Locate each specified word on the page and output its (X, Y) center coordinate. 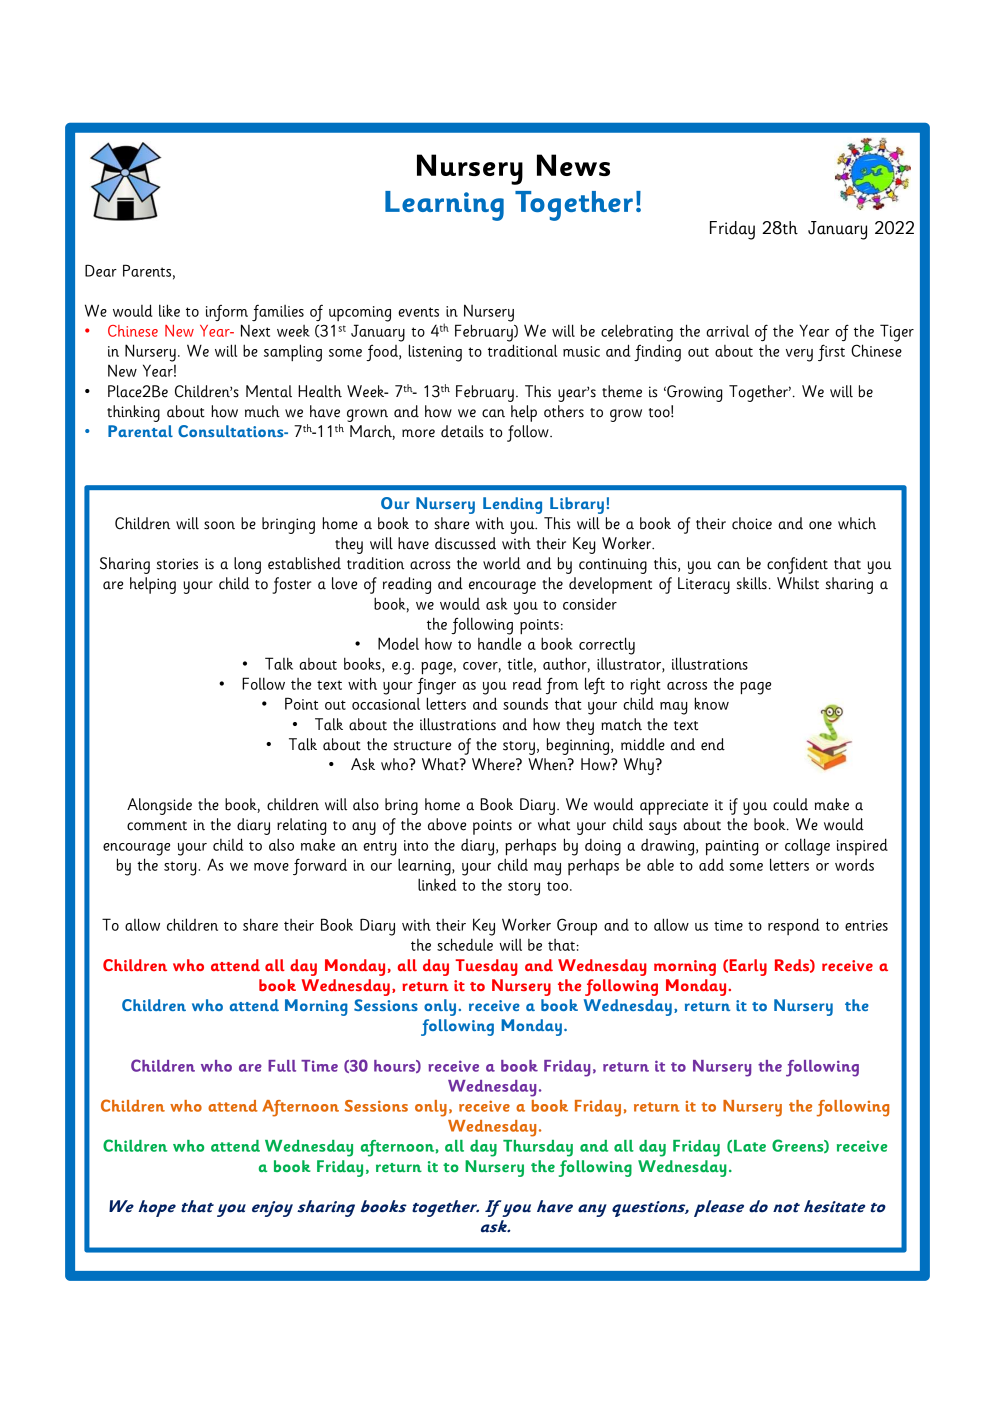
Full (282, 1066)
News (573, 165)
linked (437, 884)
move (271, 867)
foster (292, 585)
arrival (727, 331)
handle (499, 643)
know (712, 703)
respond (794, 926)
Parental (140, 431)
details (462, 431)
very (799, 355)
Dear (101, 270)
